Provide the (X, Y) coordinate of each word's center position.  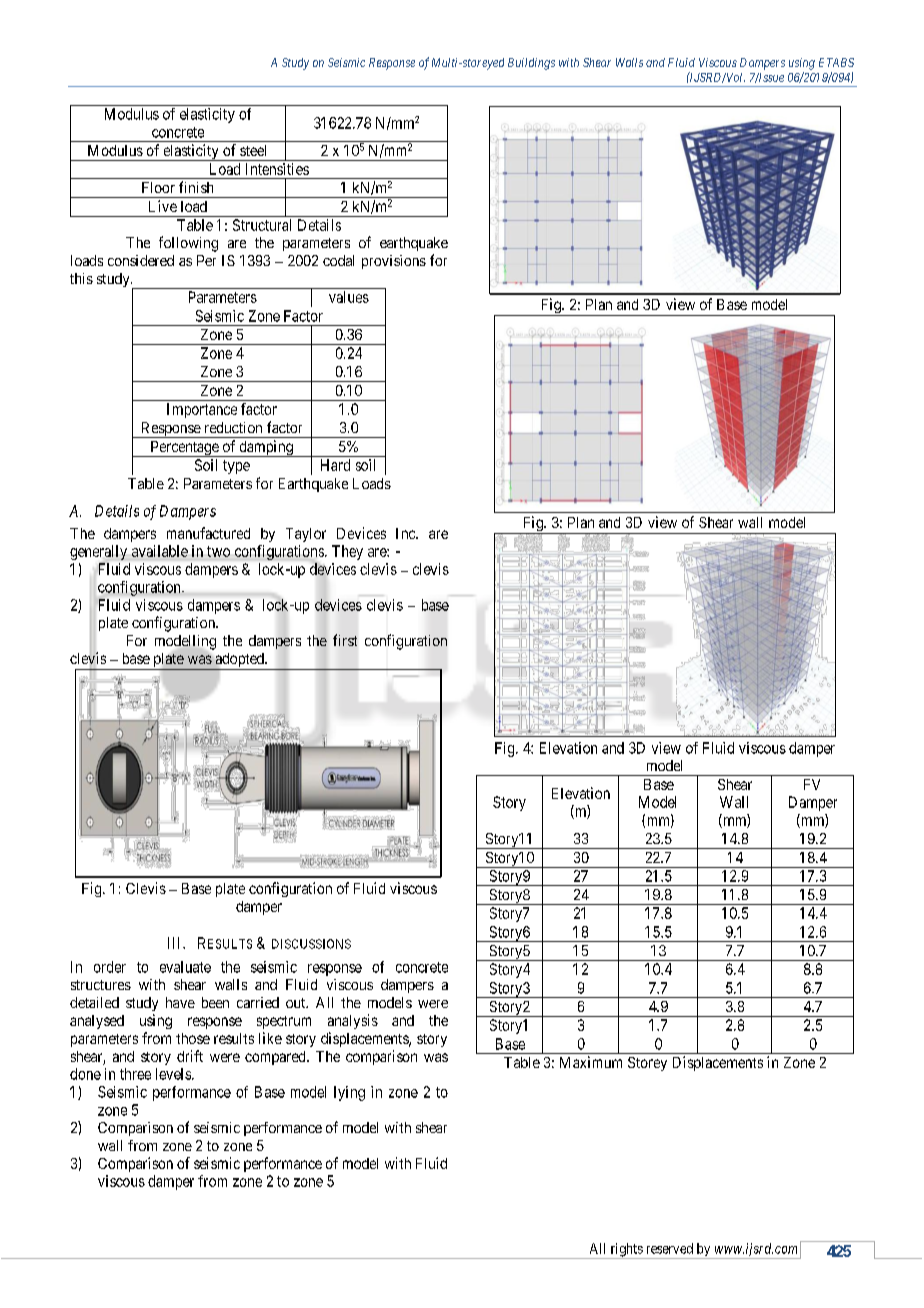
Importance (202, 410)
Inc (406, 533)
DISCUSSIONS (311, 944)
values (349, 297)
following (188, 244)
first (345, 640)
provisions (394, 262)
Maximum (591, 1062)
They (347, 552)
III (176, 943)
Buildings (531, 64)
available (160, 551)
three (135, 1074)
